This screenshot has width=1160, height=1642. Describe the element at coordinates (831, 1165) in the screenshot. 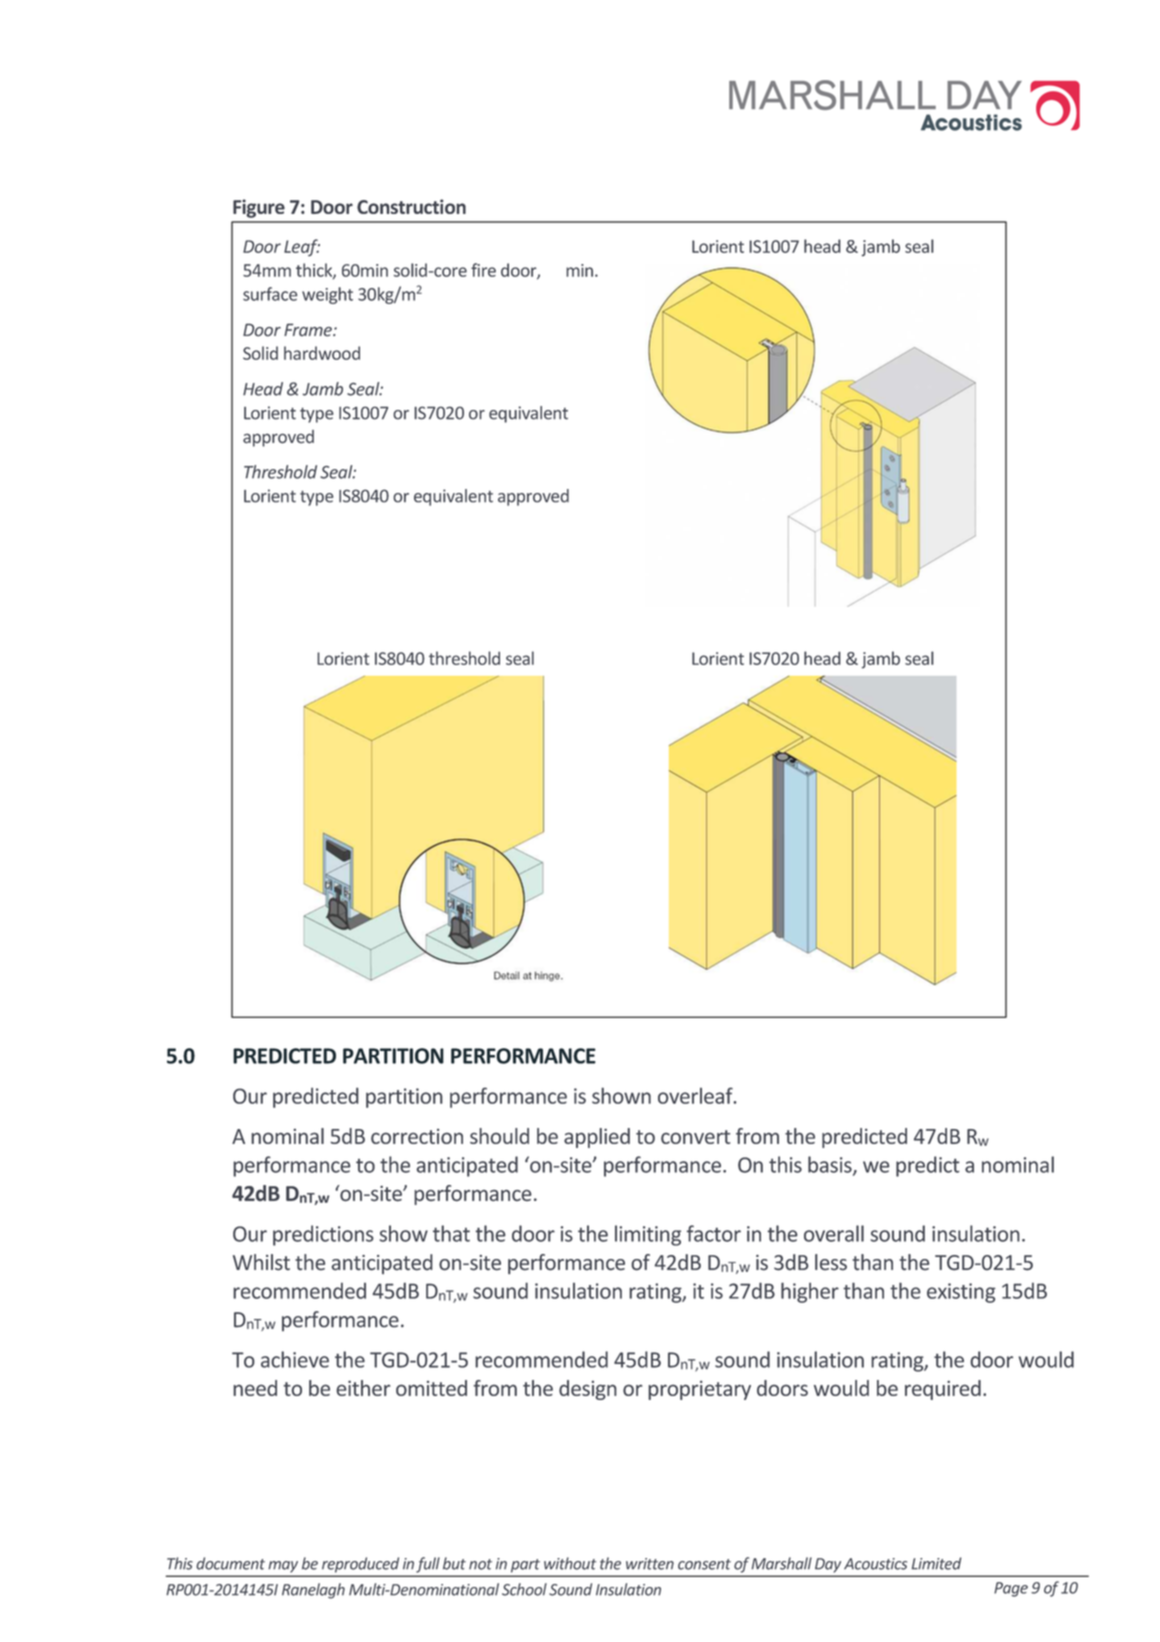

I see `basis` at that location.
